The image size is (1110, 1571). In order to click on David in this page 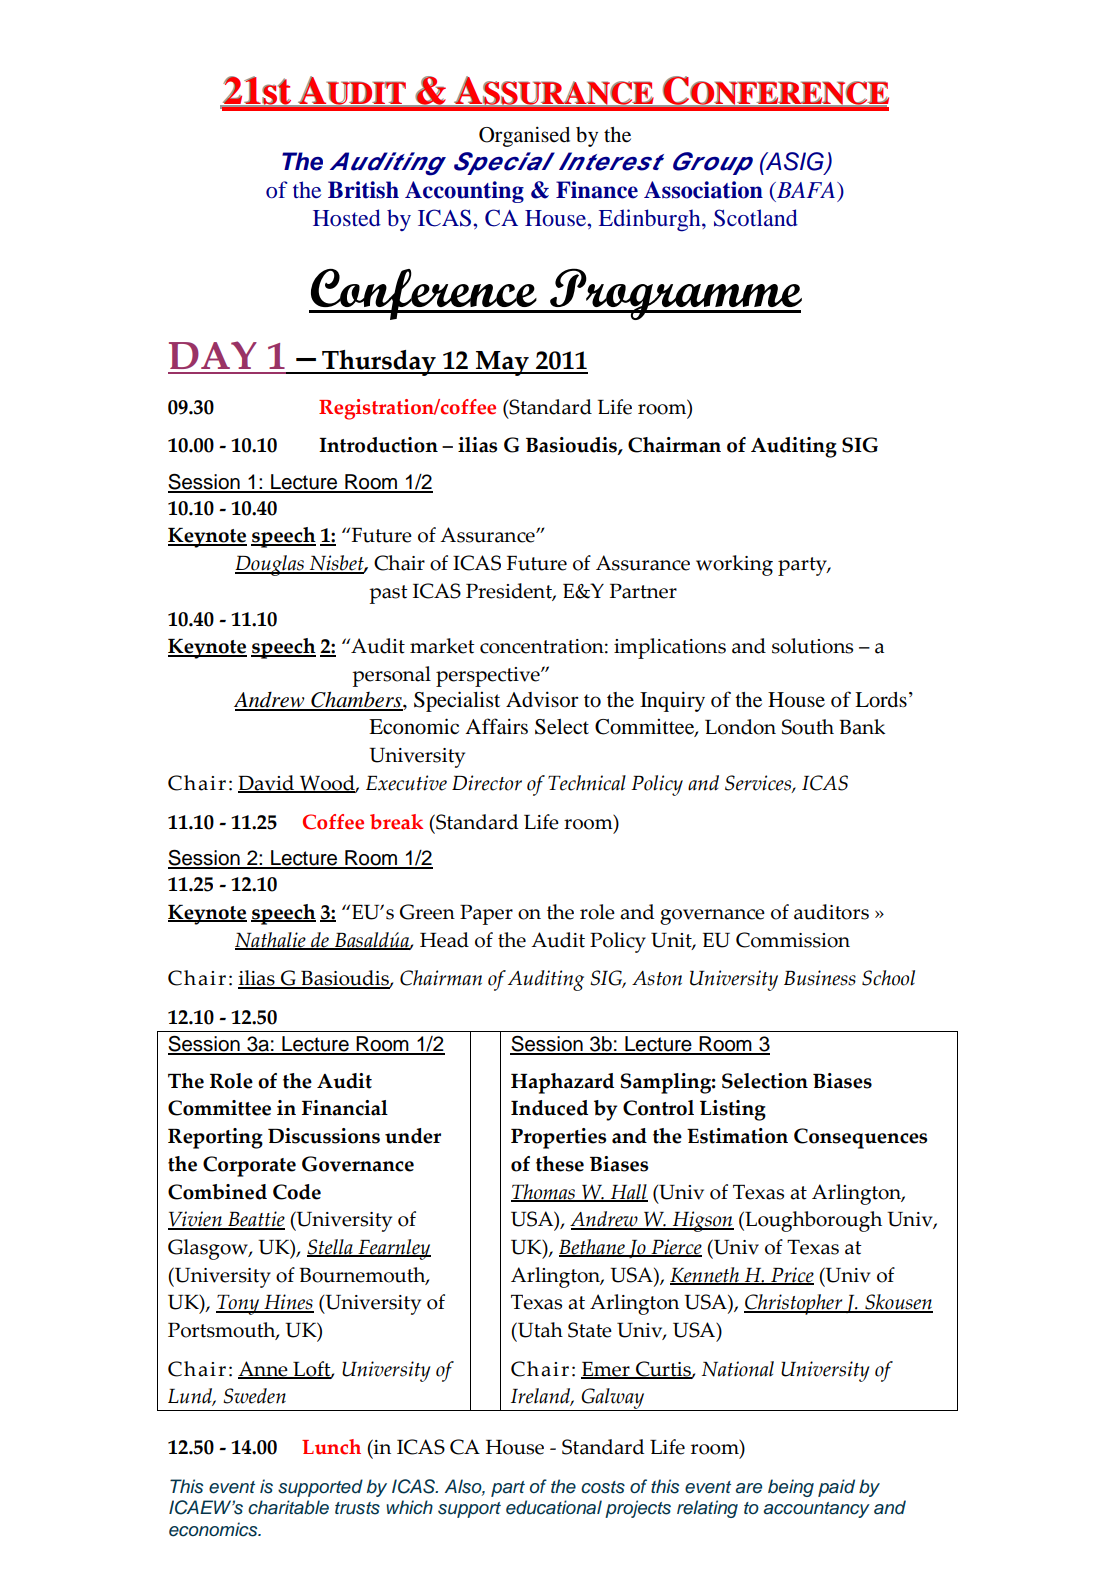, I will do `click(267, 784)`.
